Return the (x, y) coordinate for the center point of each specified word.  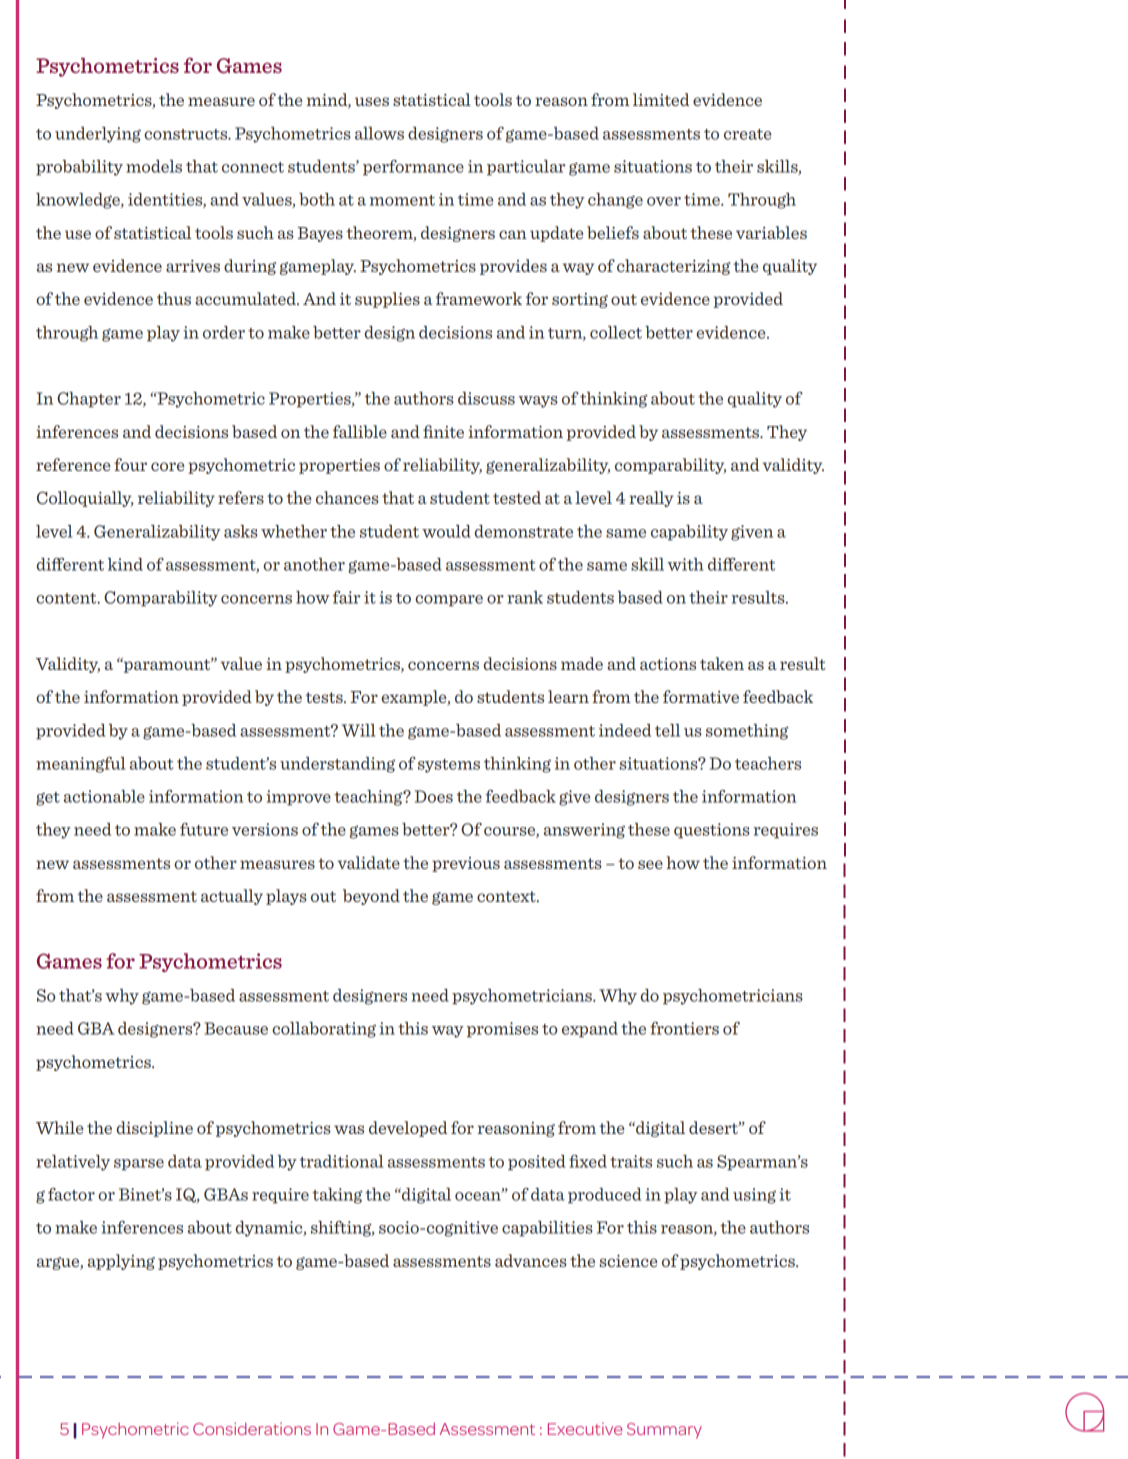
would (446, 531)
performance (413, 167)
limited (661, 99)
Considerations (252, 1428)
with (685, 564)
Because (236, 1028)
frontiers (684, 1028)
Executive (585, 1428)
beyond (371, 897)
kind (125, 564)
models (154, 166)
